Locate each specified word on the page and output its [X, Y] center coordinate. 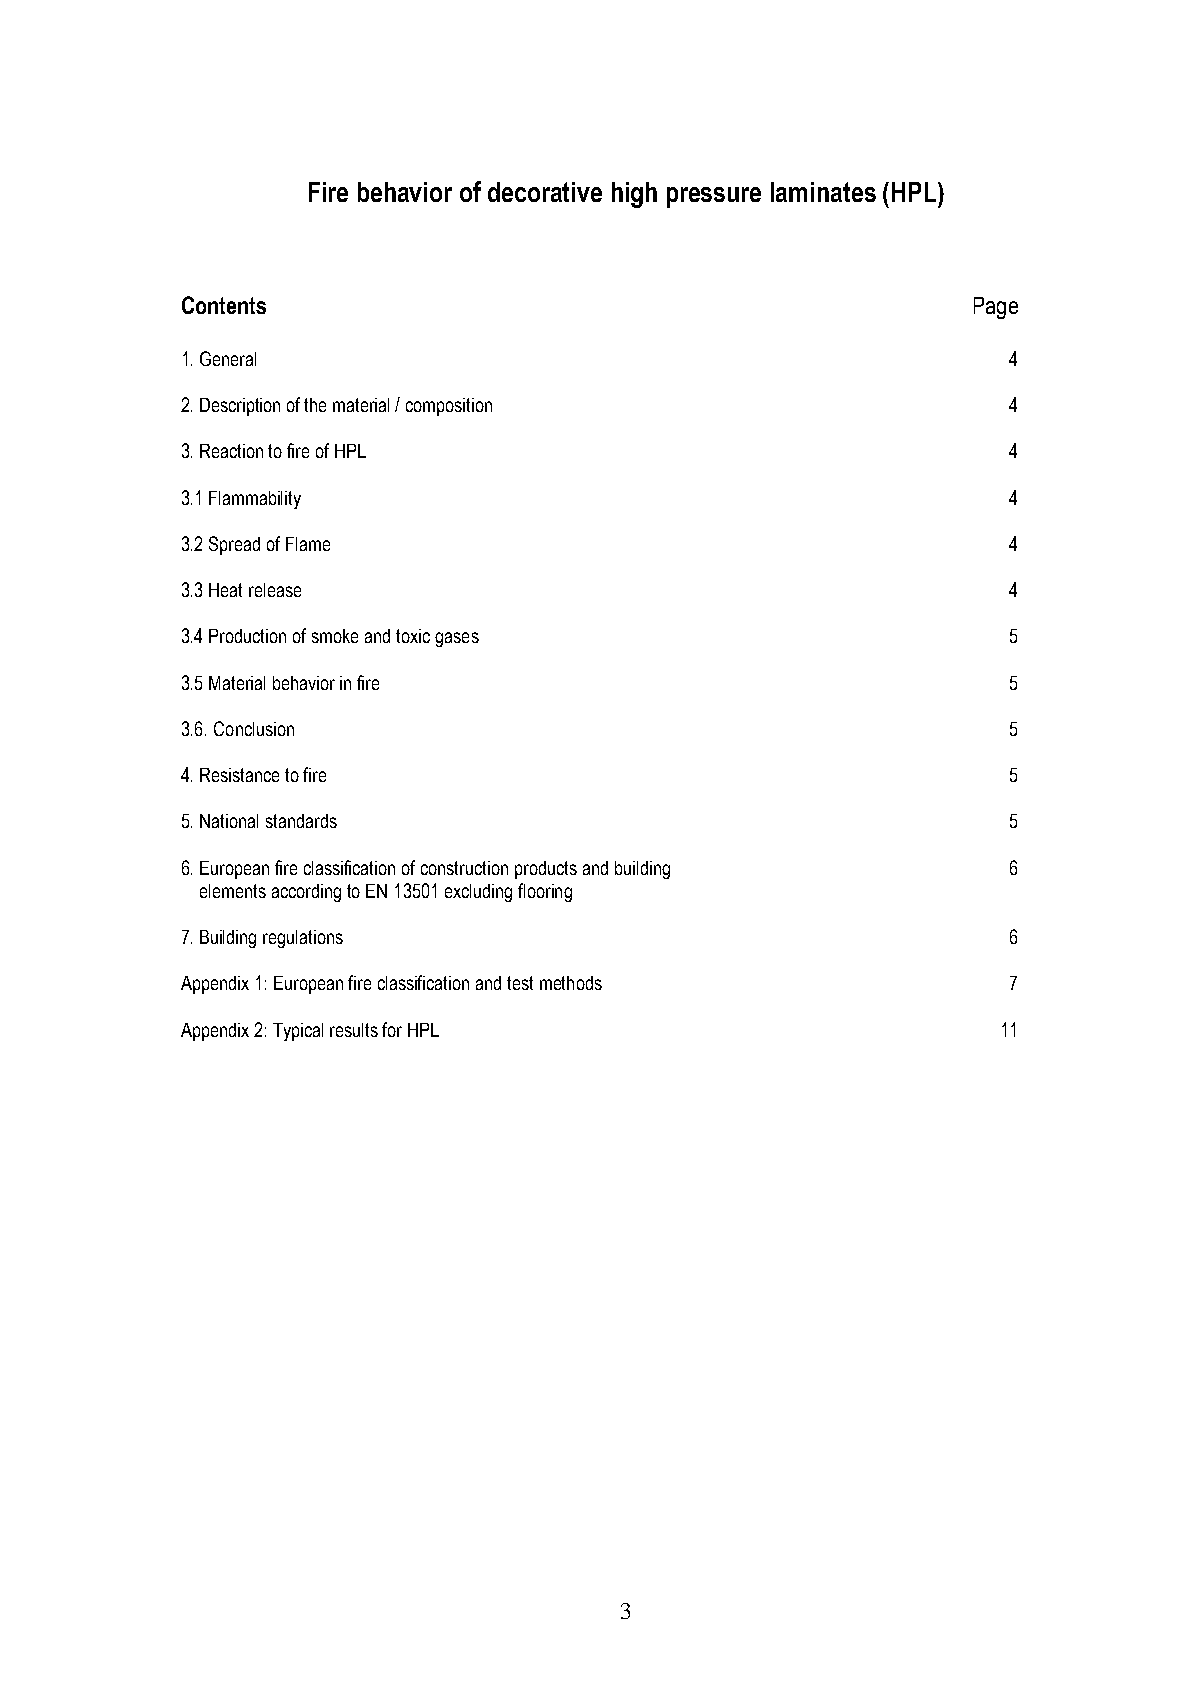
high [634, 195]
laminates [823, 192]
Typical [298, 1032]
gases [457, 639]
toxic [413, 636]
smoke [335, 636]
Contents [224, 305]
